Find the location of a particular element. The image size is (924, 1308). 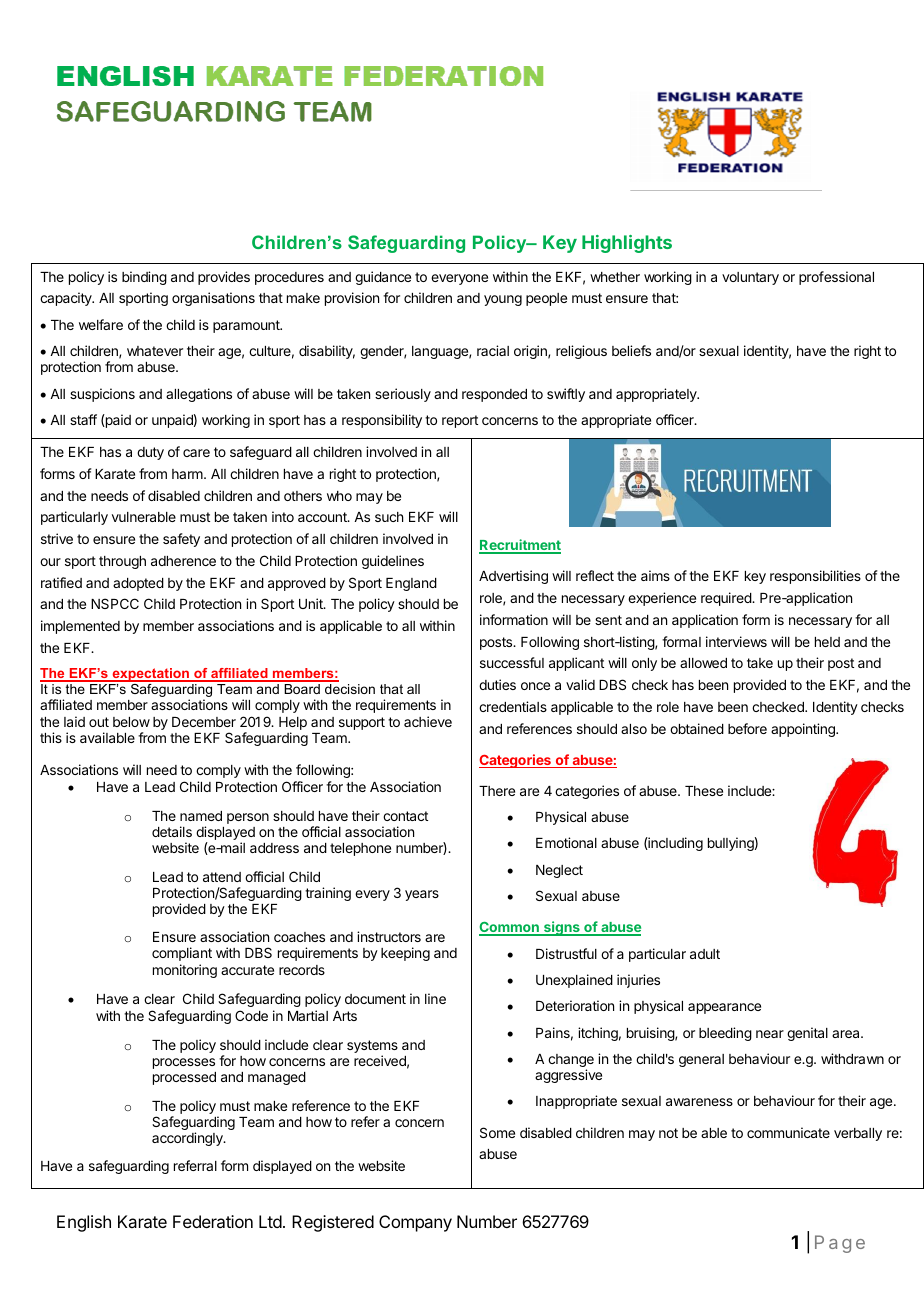

Federation is located at coordinates (213, 1221).
